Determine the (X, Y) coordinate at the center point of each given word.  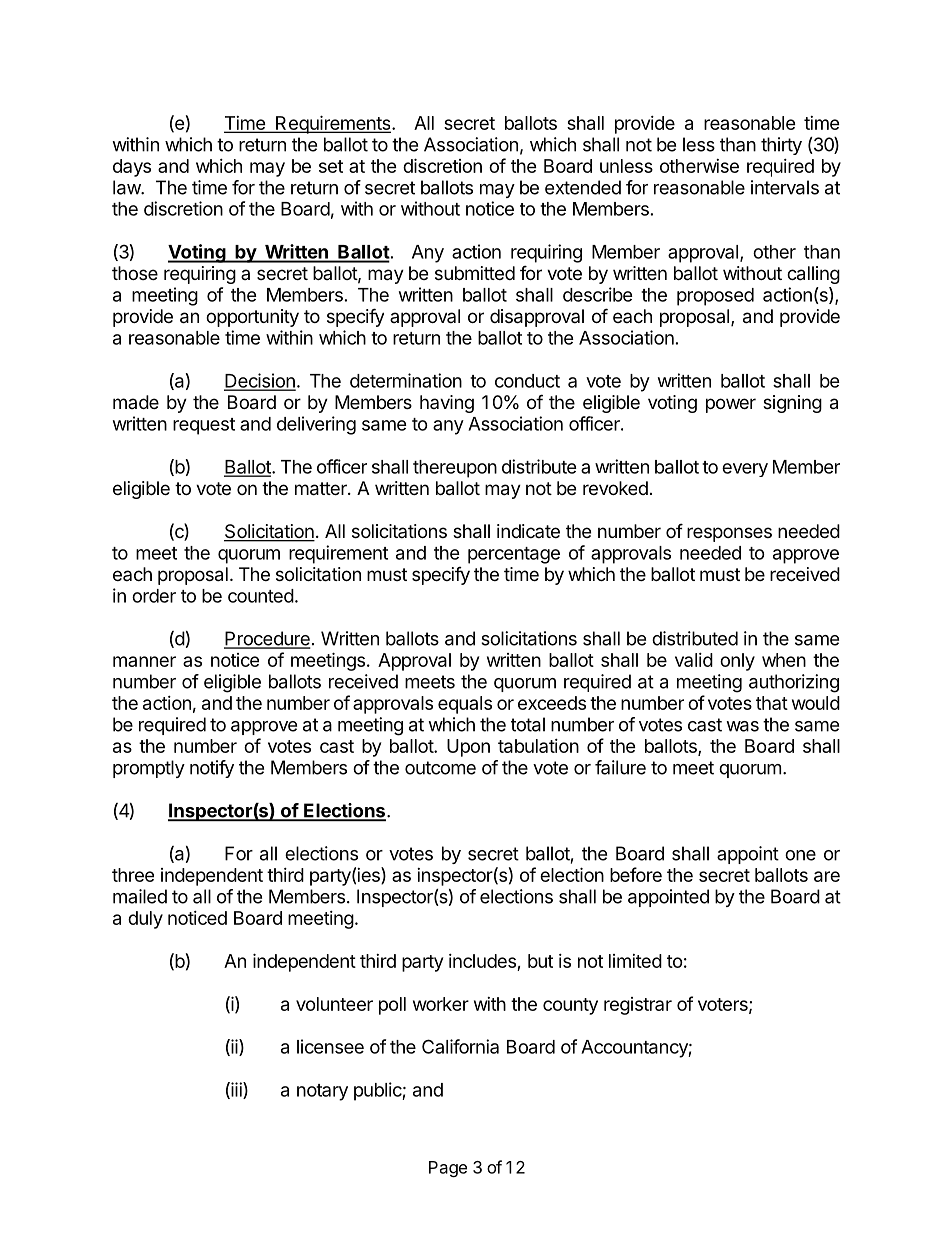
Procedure (267, 639)
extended (583, 187)
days (132, 168)
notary (322, 1092)
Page (448, 1169)
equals (465, 705)
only (737, 662)
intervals (785, 187)
